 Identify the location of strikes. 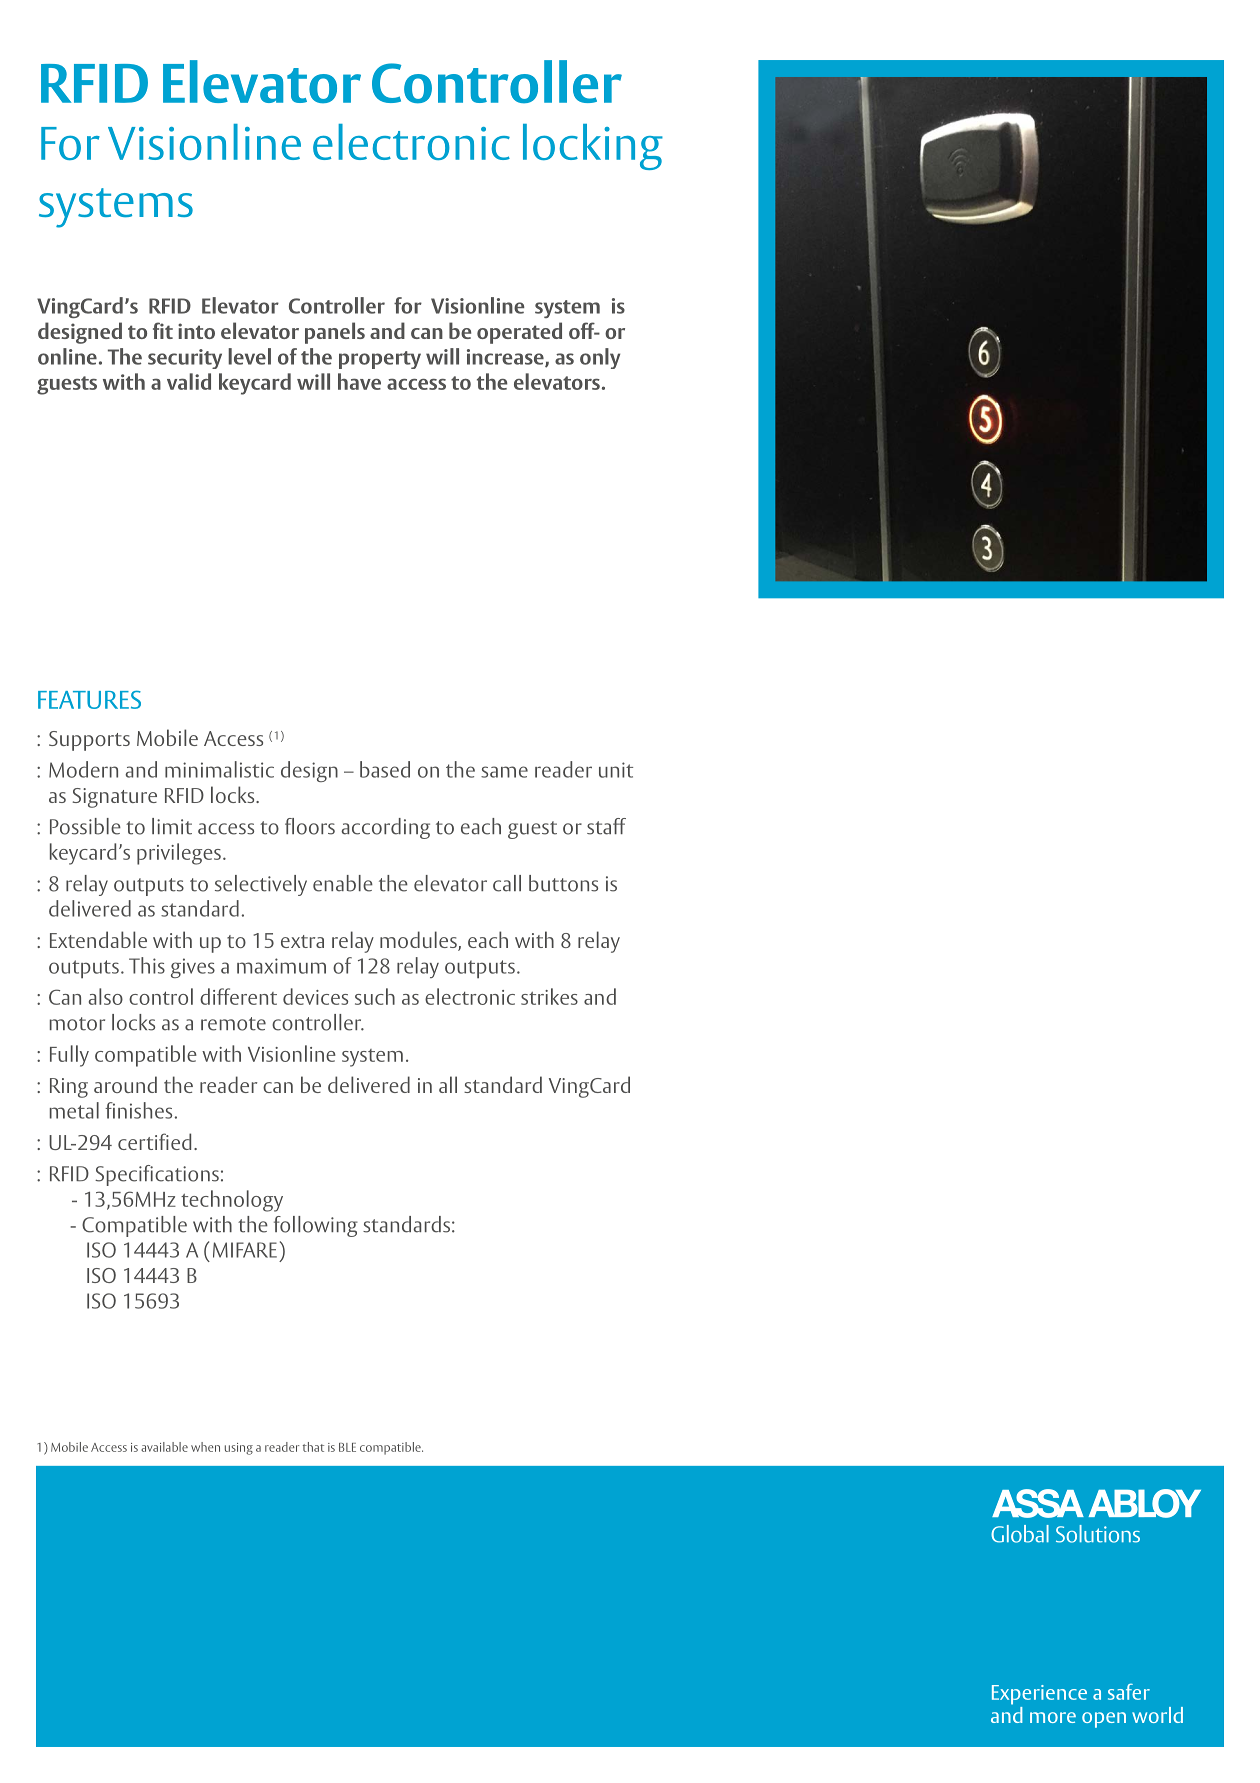
(549, 996).
